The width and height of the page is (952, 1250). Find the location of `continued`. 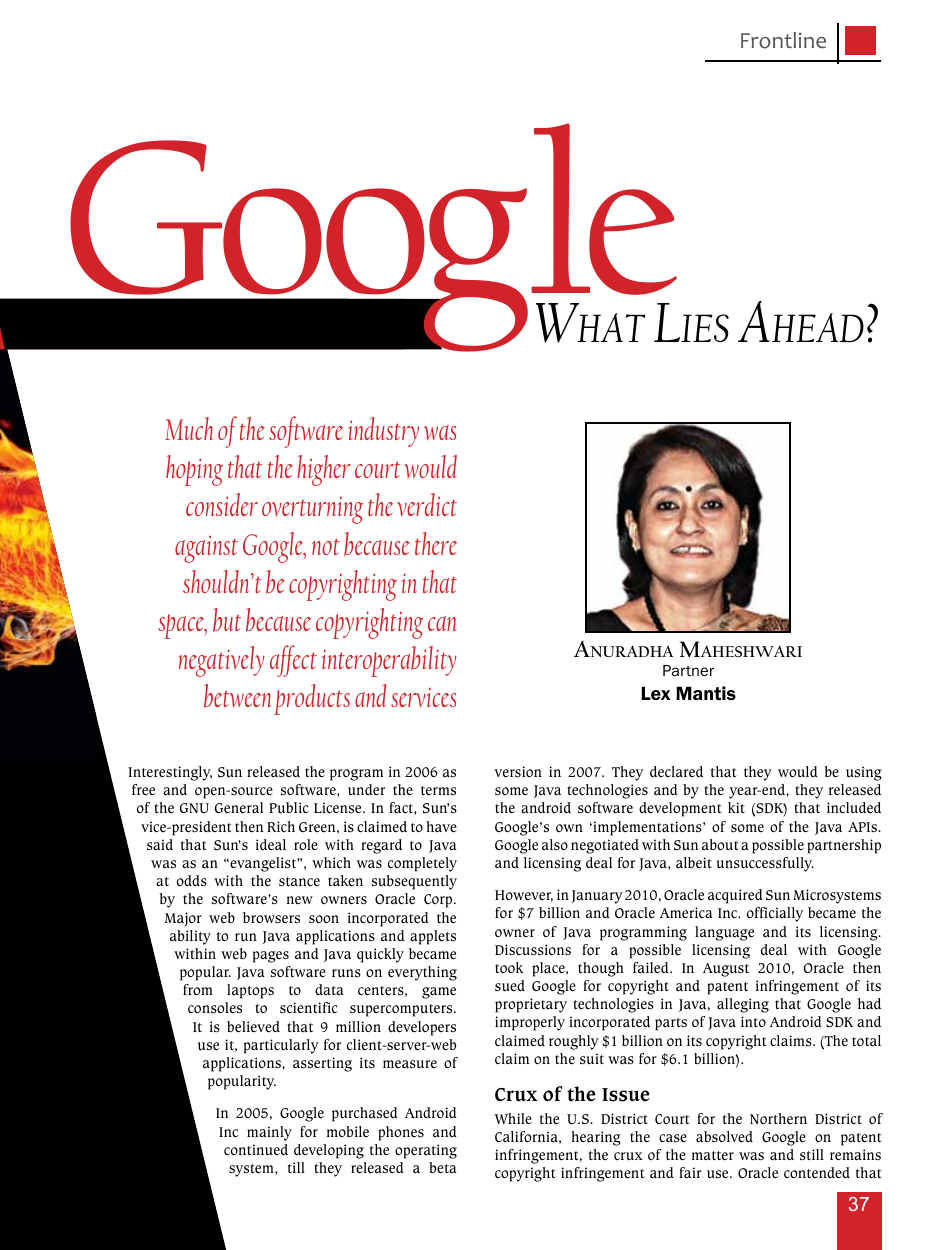

continued is located at coordinates (256, 1149).
